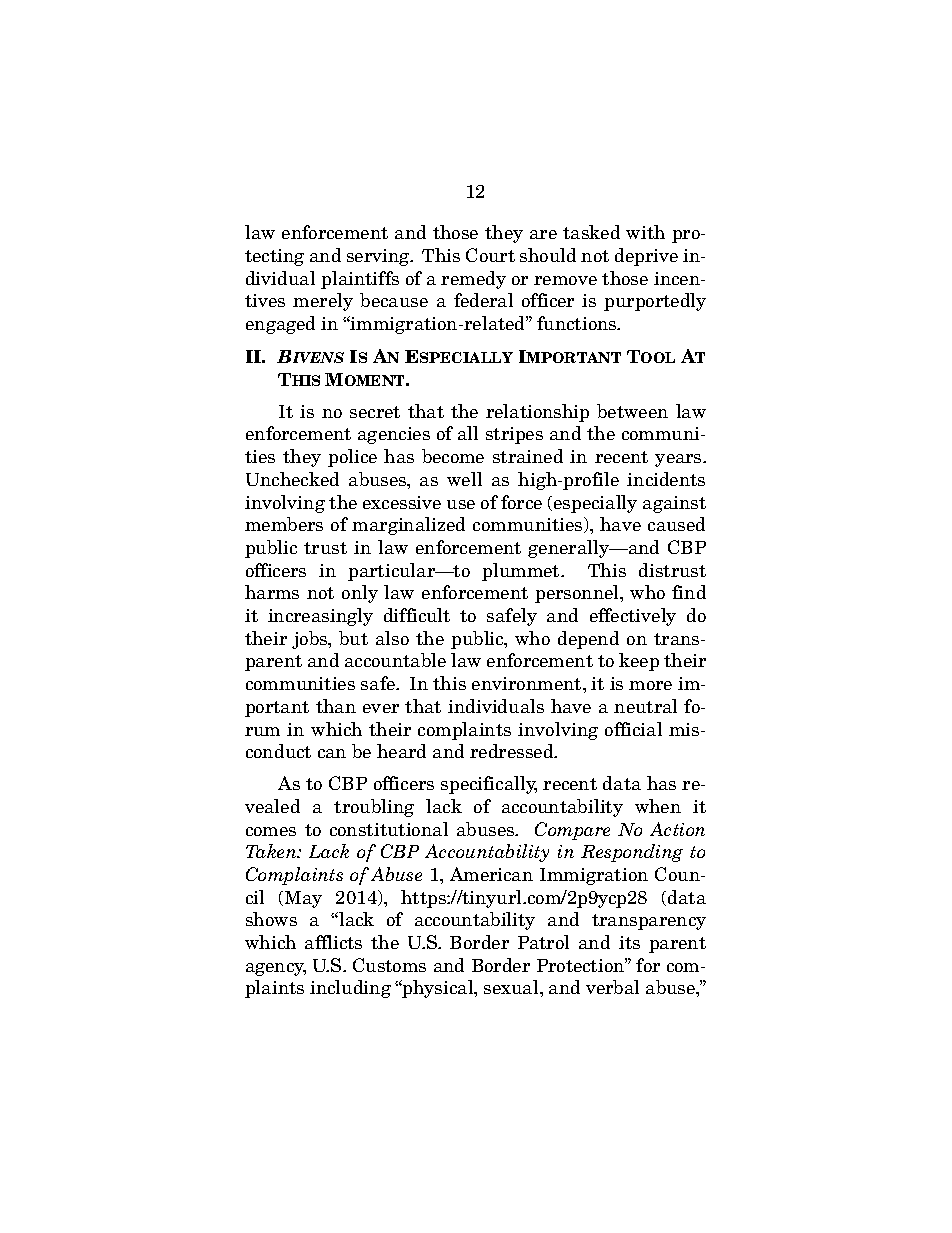 Image resolution: width=952 pixels, height=1233 pixels. What do you see at coordinates (464, 479) in the image?
I see `well` at bounding box center [464, 479].
